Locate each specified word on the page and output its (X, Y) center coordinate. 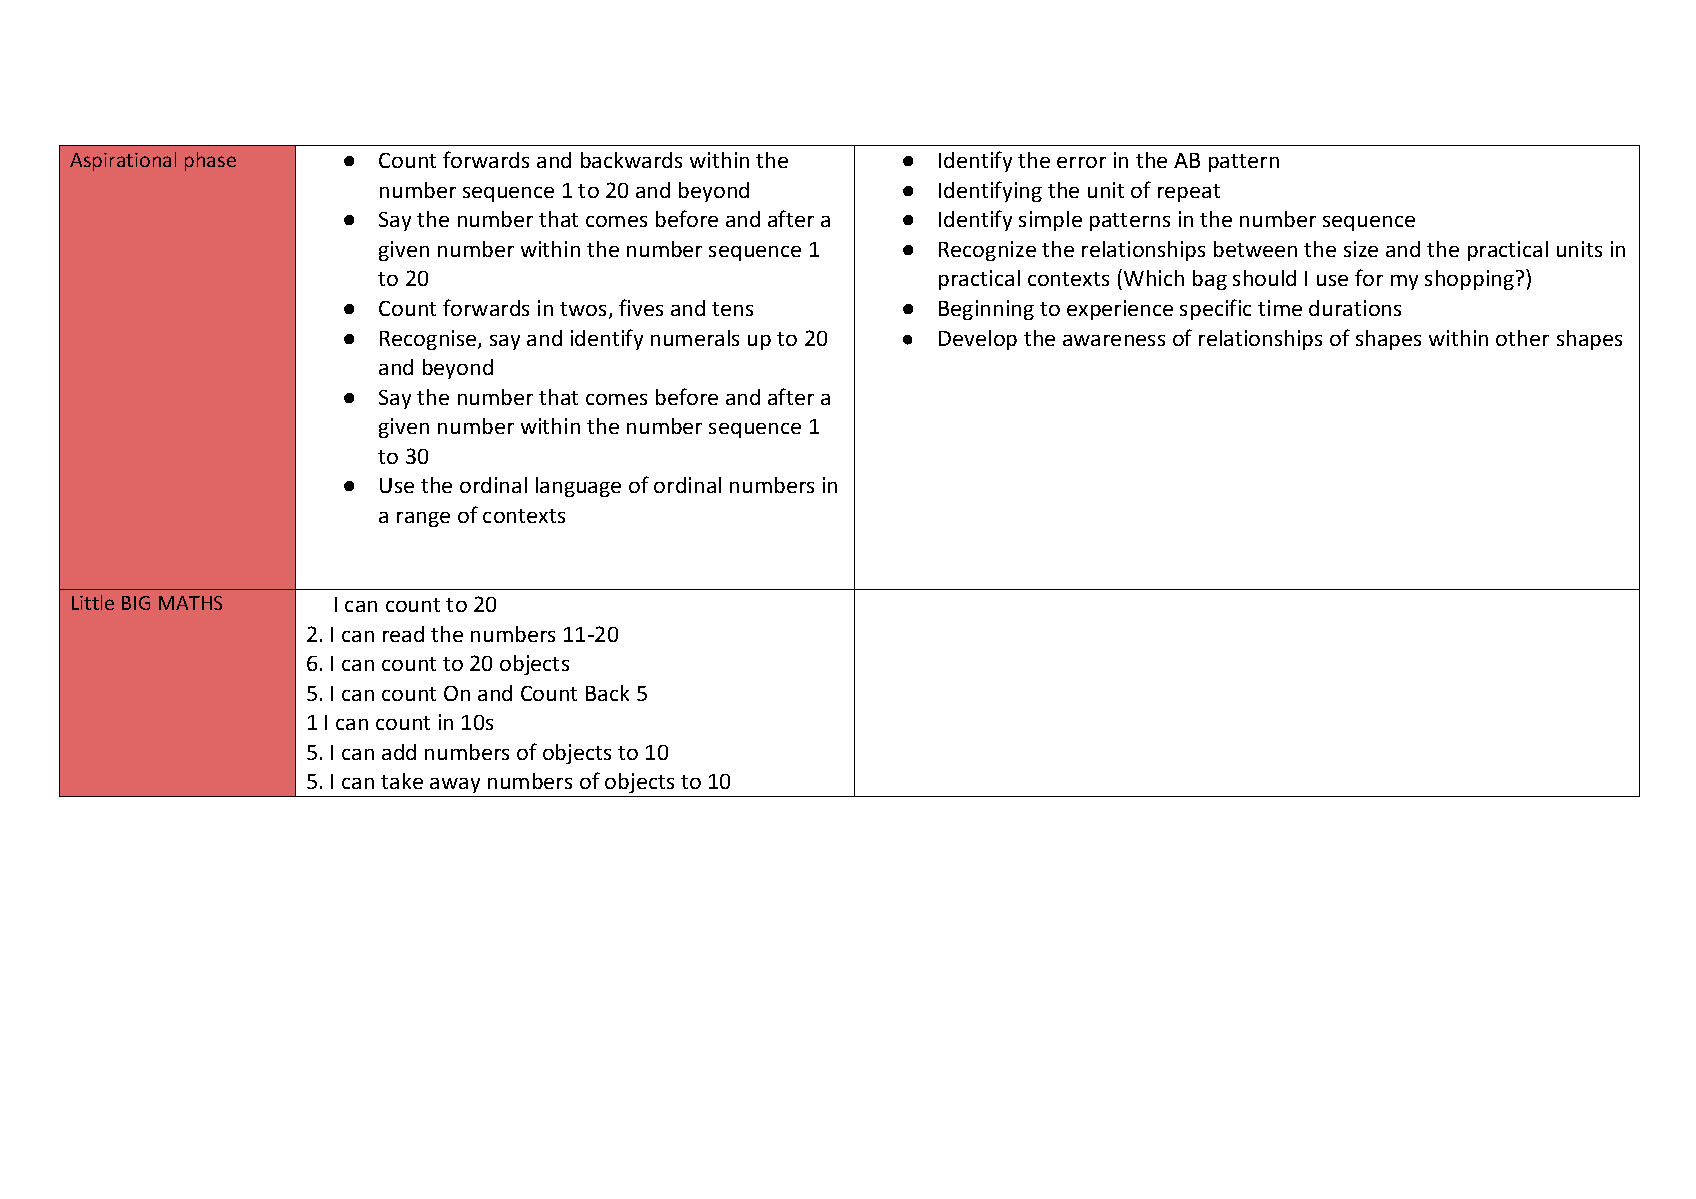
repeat (1189, 193)
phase (210, 161)
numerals (695, 338)
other (1522, 338)
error (1081, 162)
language (578, 487)
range (423, 519)
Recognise (429, 340)
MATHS (190, 603)
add (399, 752)
